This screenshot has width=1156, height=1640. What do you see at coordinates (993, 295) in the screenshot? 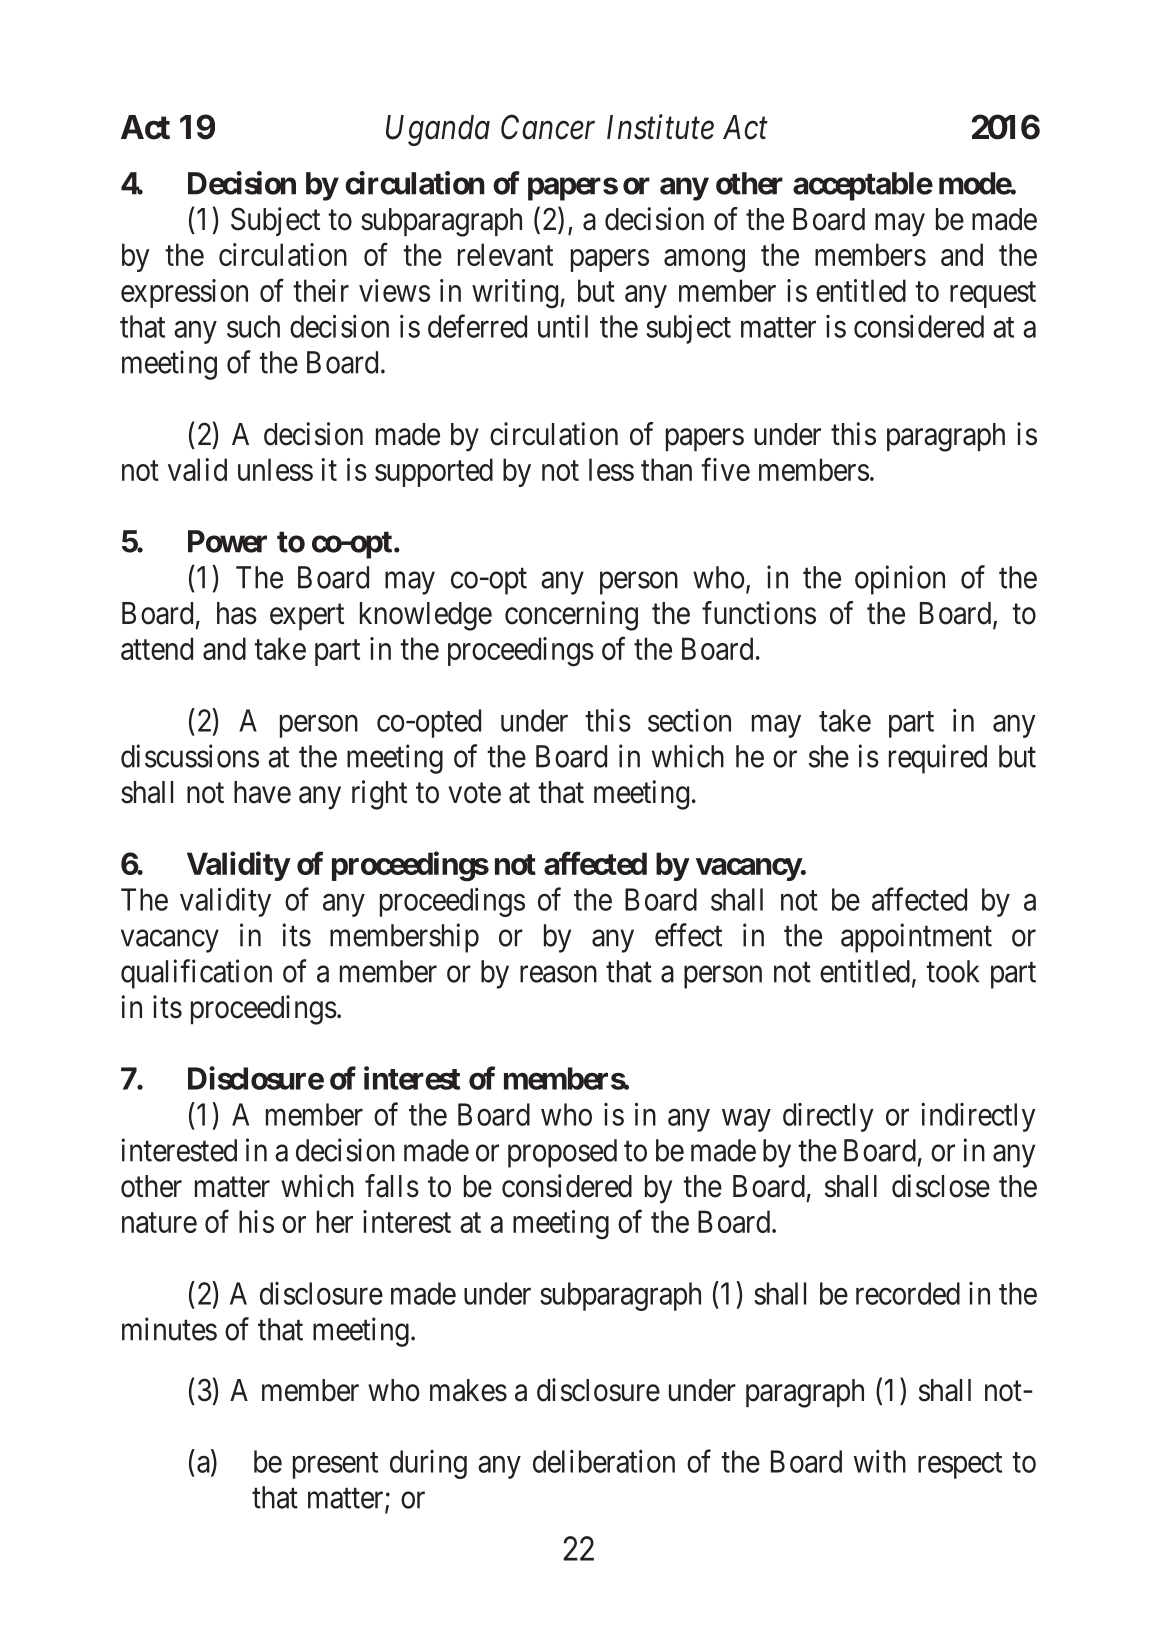
I see `request` at bounding box center [993, 295].
